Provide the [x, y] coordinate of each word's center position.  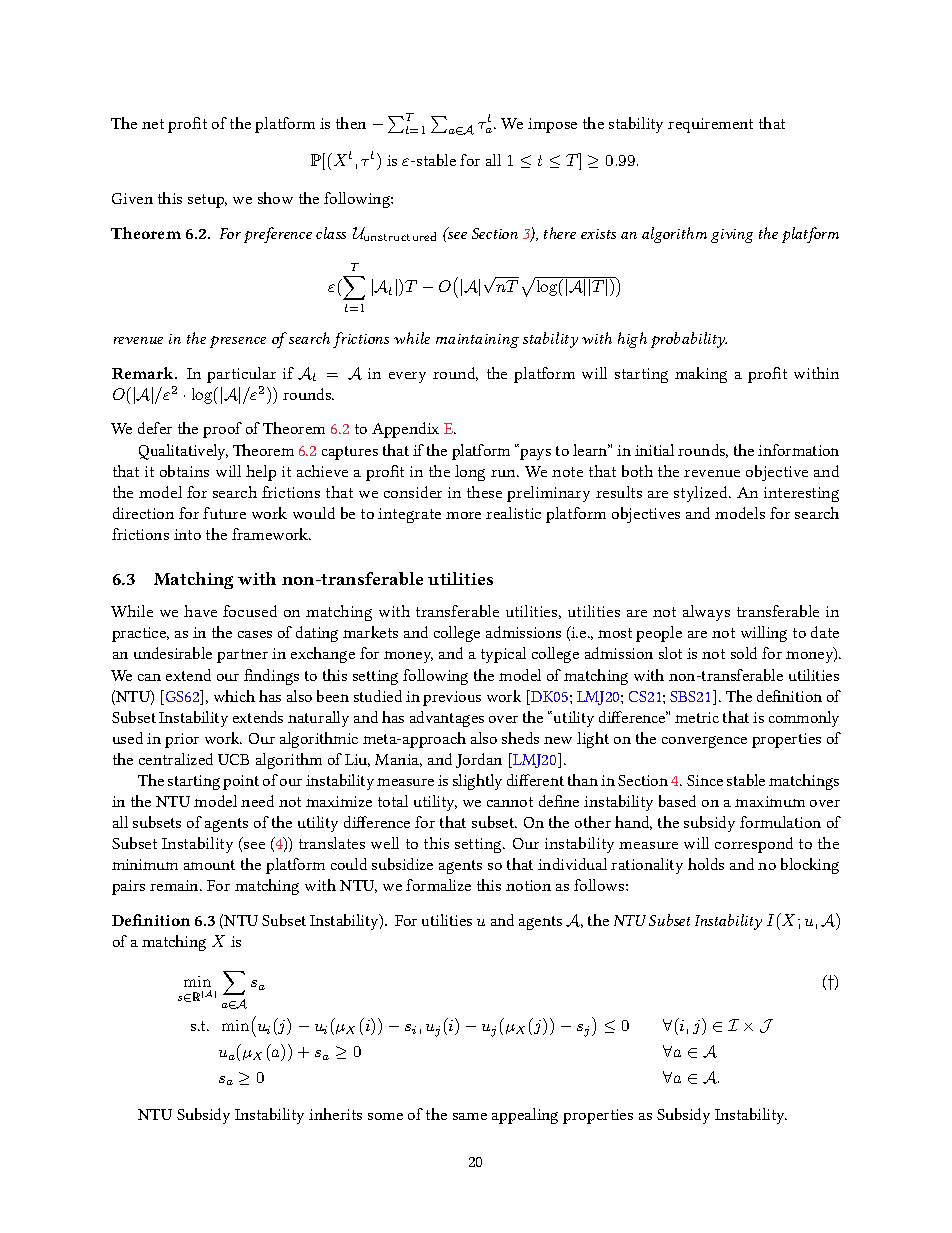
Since [705, 780]
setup [207, 201]
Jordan [479, 760]
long [470, 473]
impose [552, 125]
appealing [525, 1116]
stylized [702, 494]
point [241, 782]
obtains [184, 471]
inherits [335, 1114]
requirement [710, 125]
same [470, 1116]
